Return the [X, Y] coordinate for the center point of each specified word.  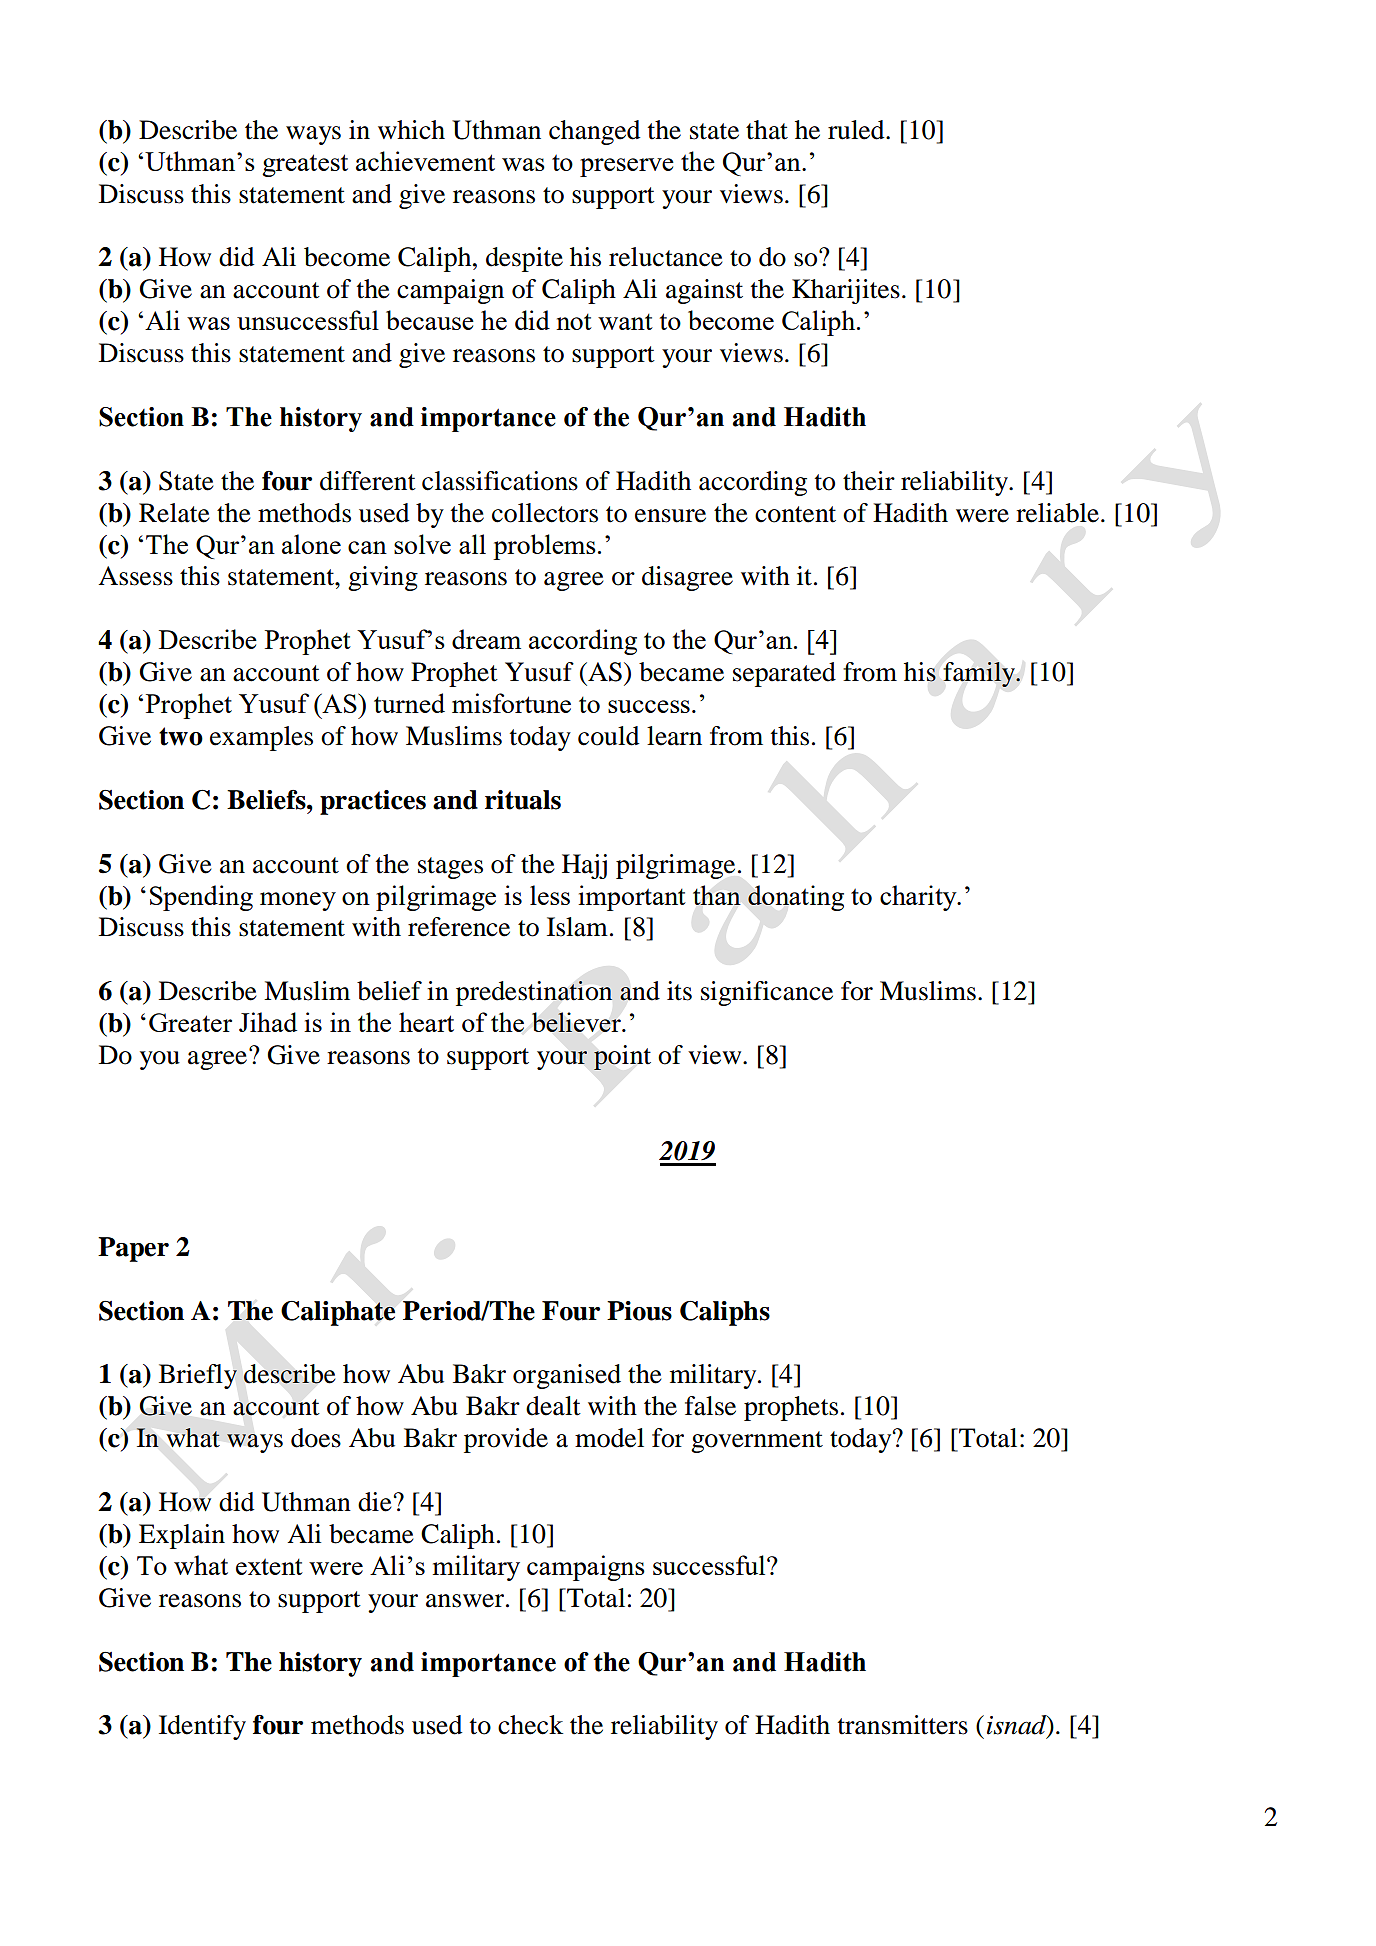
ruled [857, 130]
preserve [627, 167]
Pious [639, 1311]
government [757, 1442]
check [530, 1725]
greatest [305, 165]
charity [919, 898]
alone [311, 544]
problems [544, 547]
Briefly [198, 1376]
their [869, 481]
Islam [577, 927]
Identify [202, 1727]
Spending [201, 898]
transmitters [903, 1725]
